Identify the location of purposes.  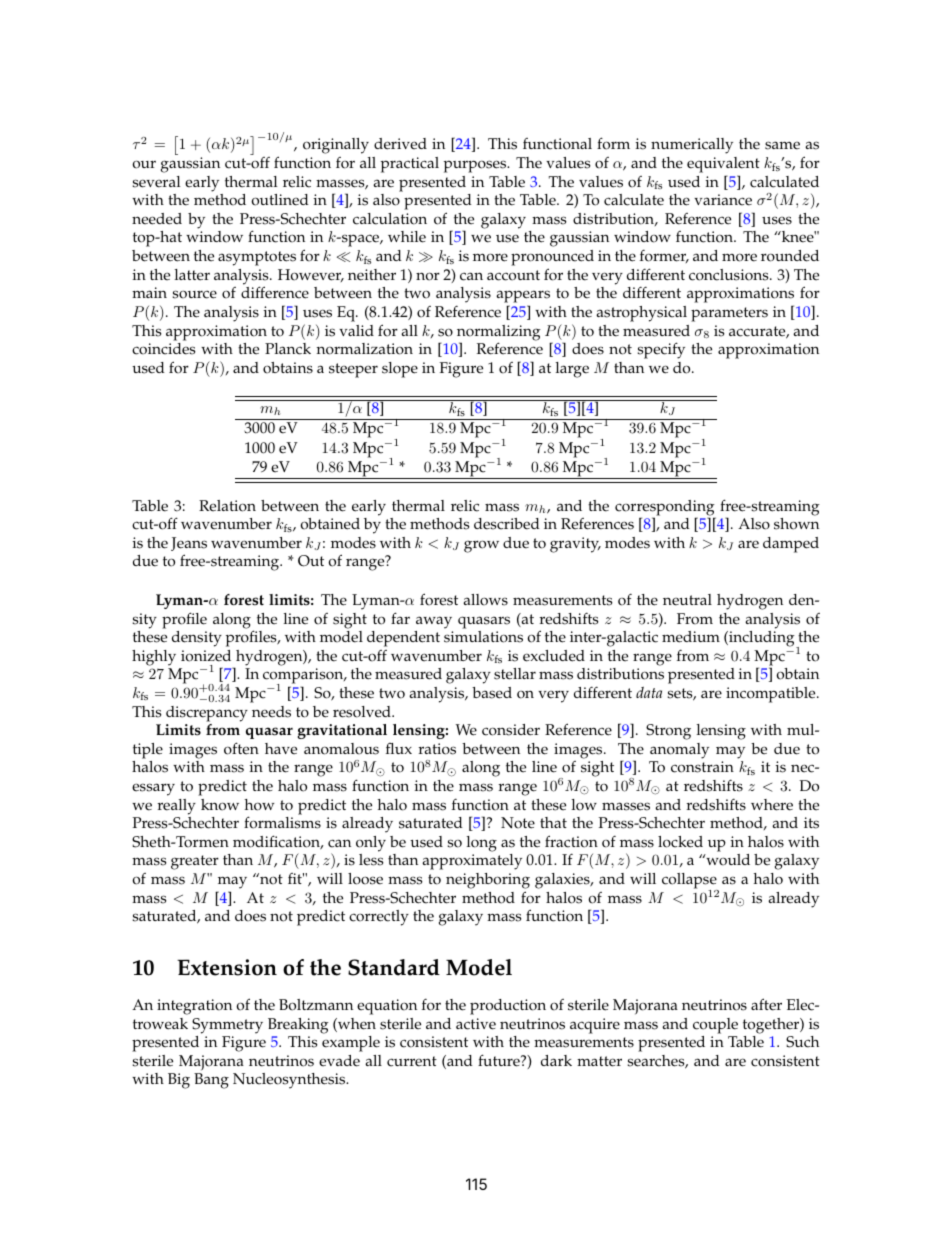
(476, 166).
